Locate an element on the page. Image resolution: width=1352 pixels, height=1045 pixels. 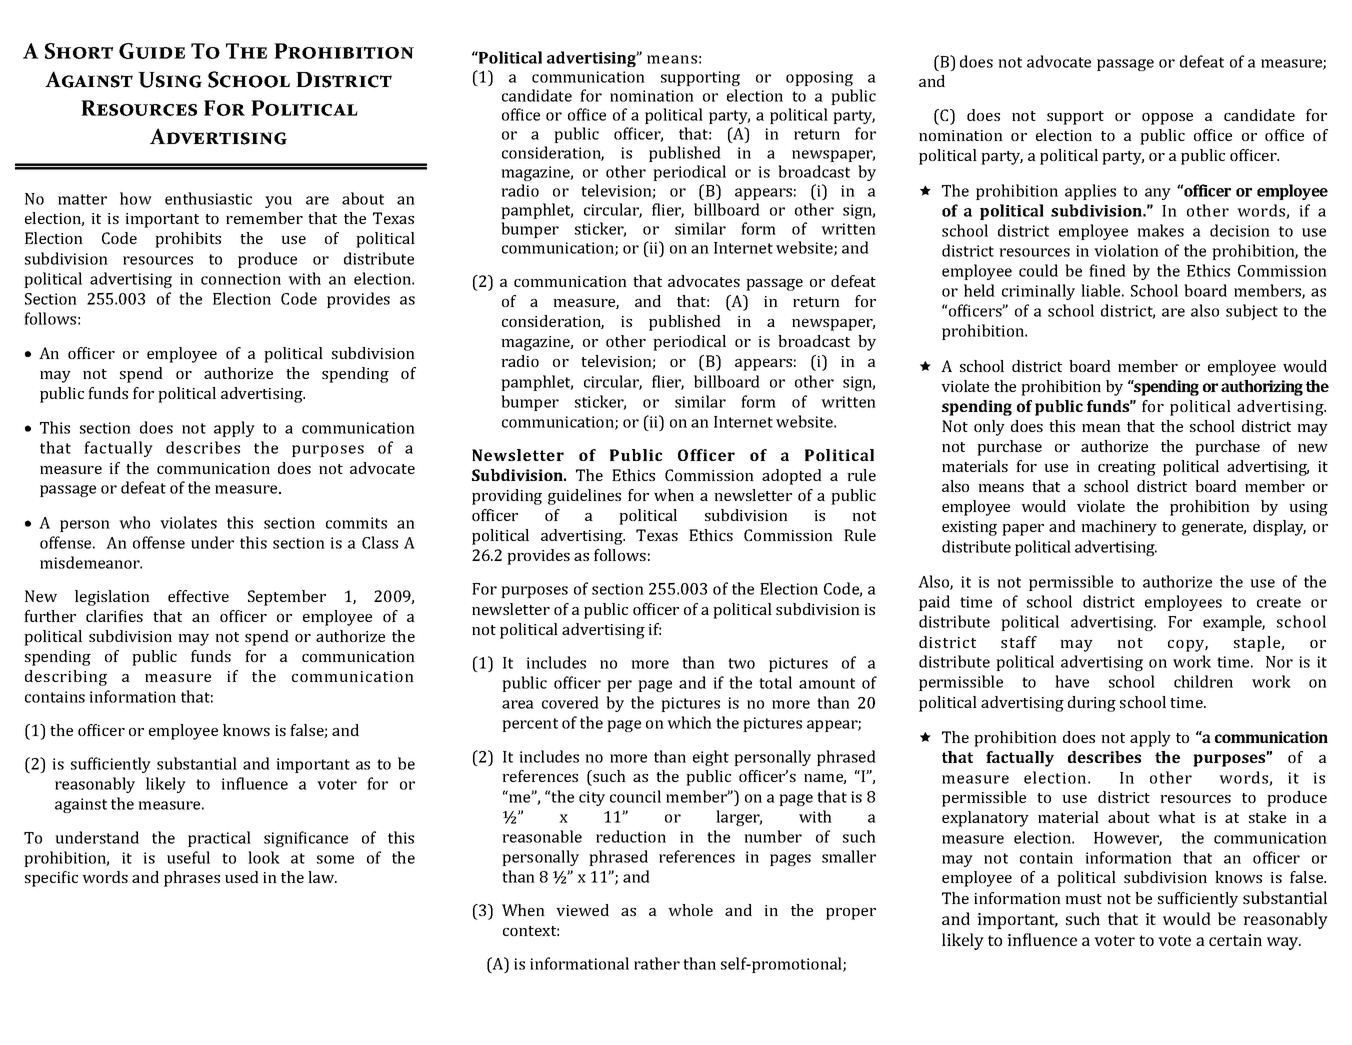
phrases is located at coordinates (192, 879).
